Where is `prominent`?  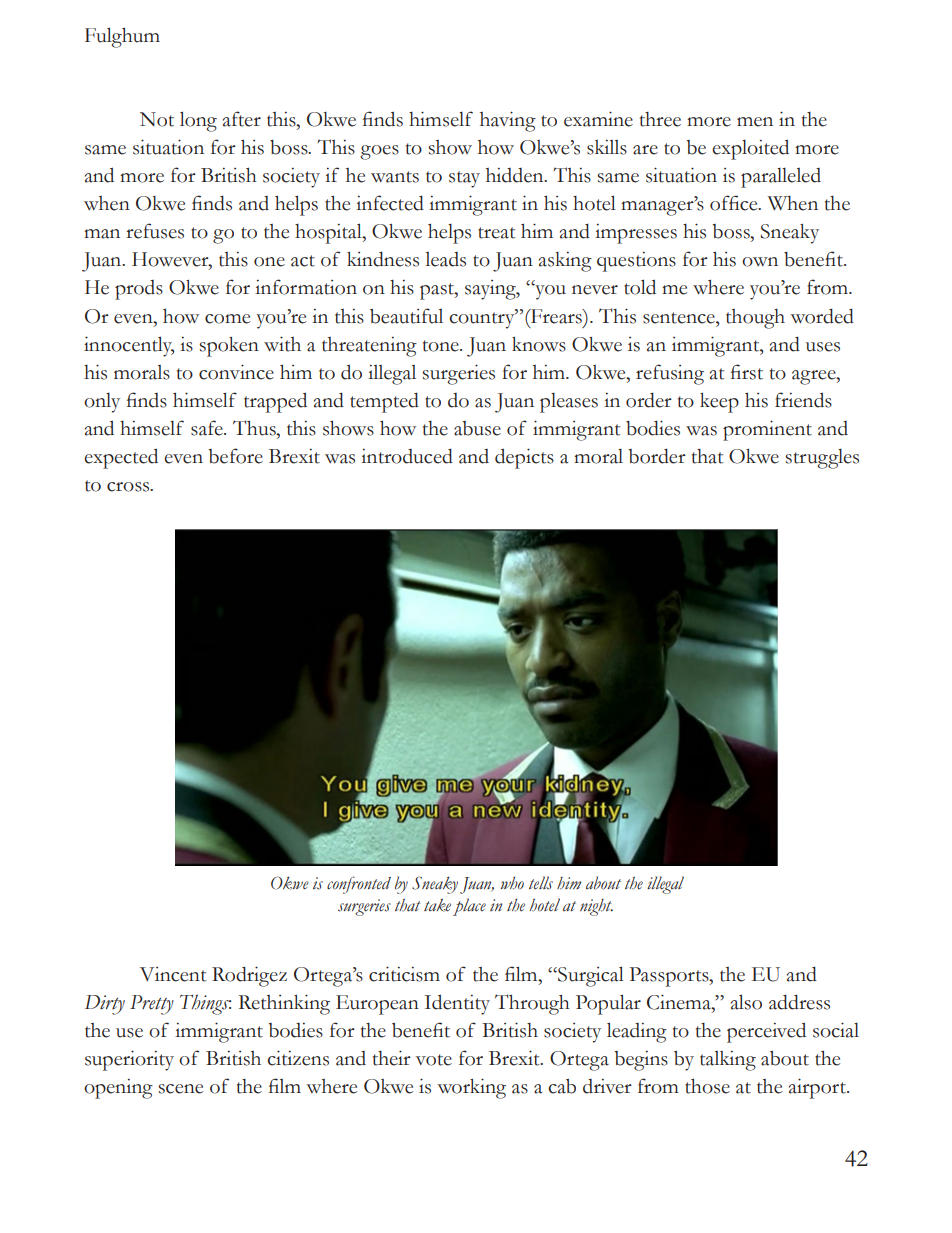
prominent is located at coordinates (767, 430).
